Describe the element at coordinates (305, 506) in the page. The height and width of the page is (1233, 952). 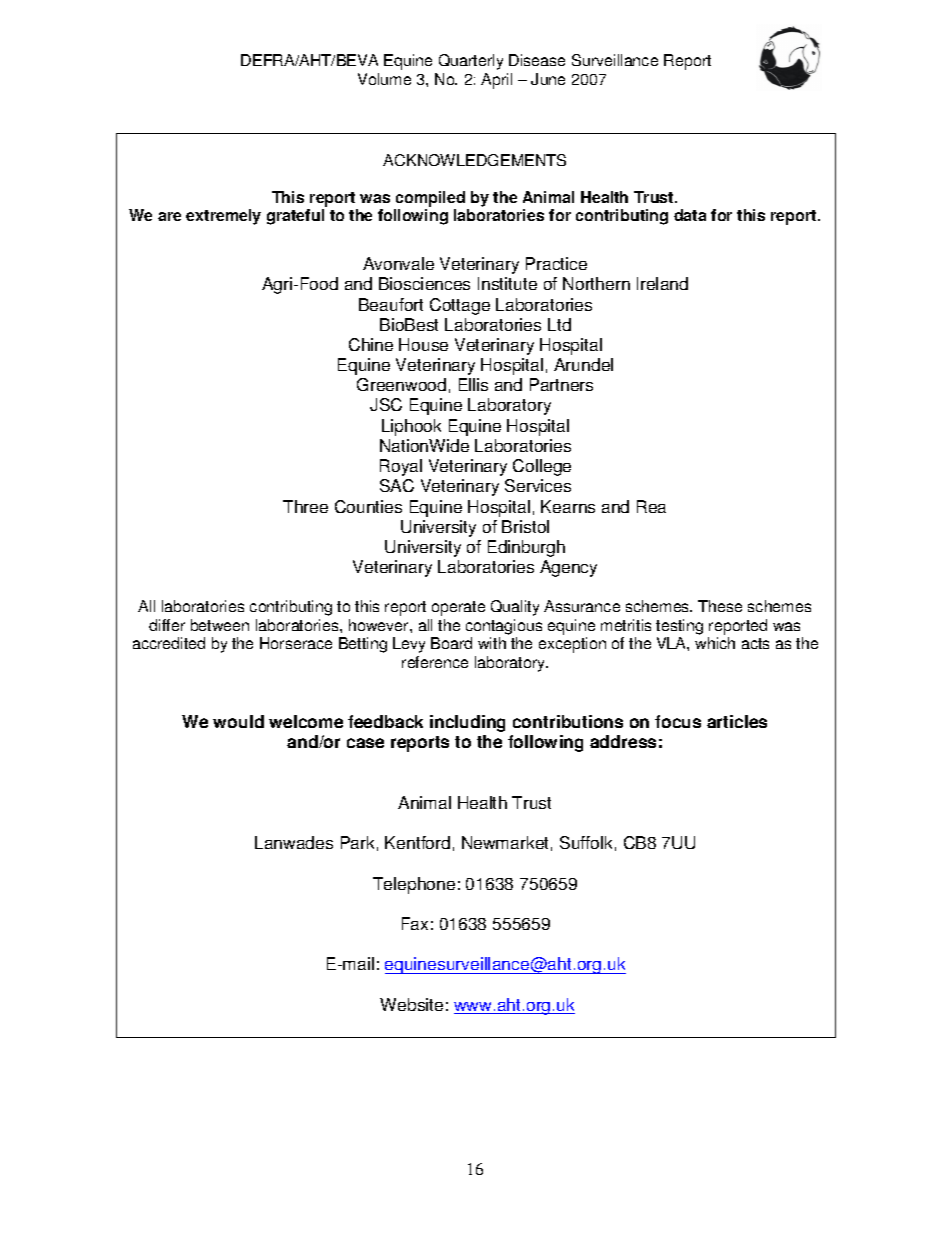
I see `Three` at that location.
